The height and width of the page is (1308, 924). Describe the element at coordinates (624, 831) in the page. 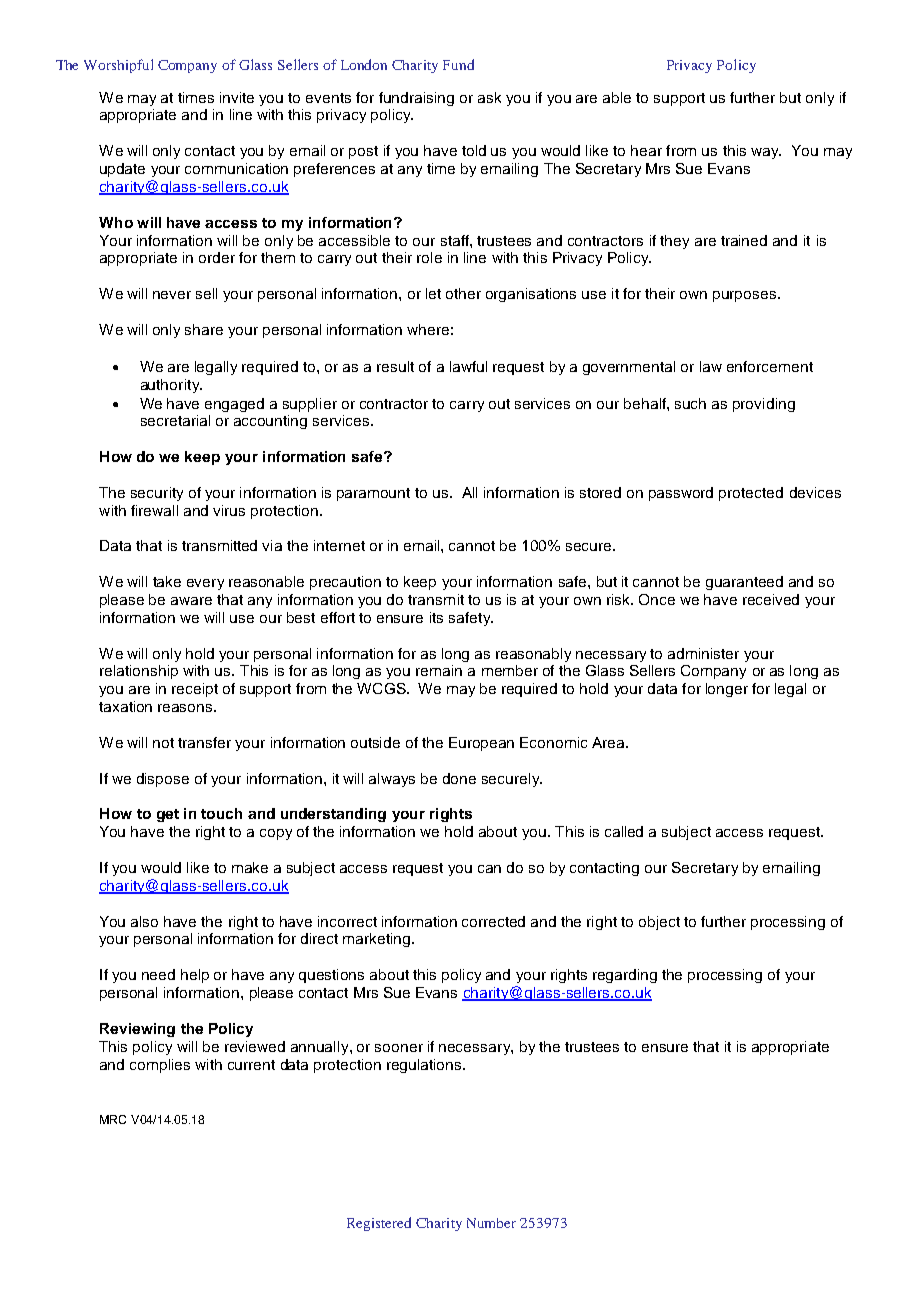

I see `called` at that location.
